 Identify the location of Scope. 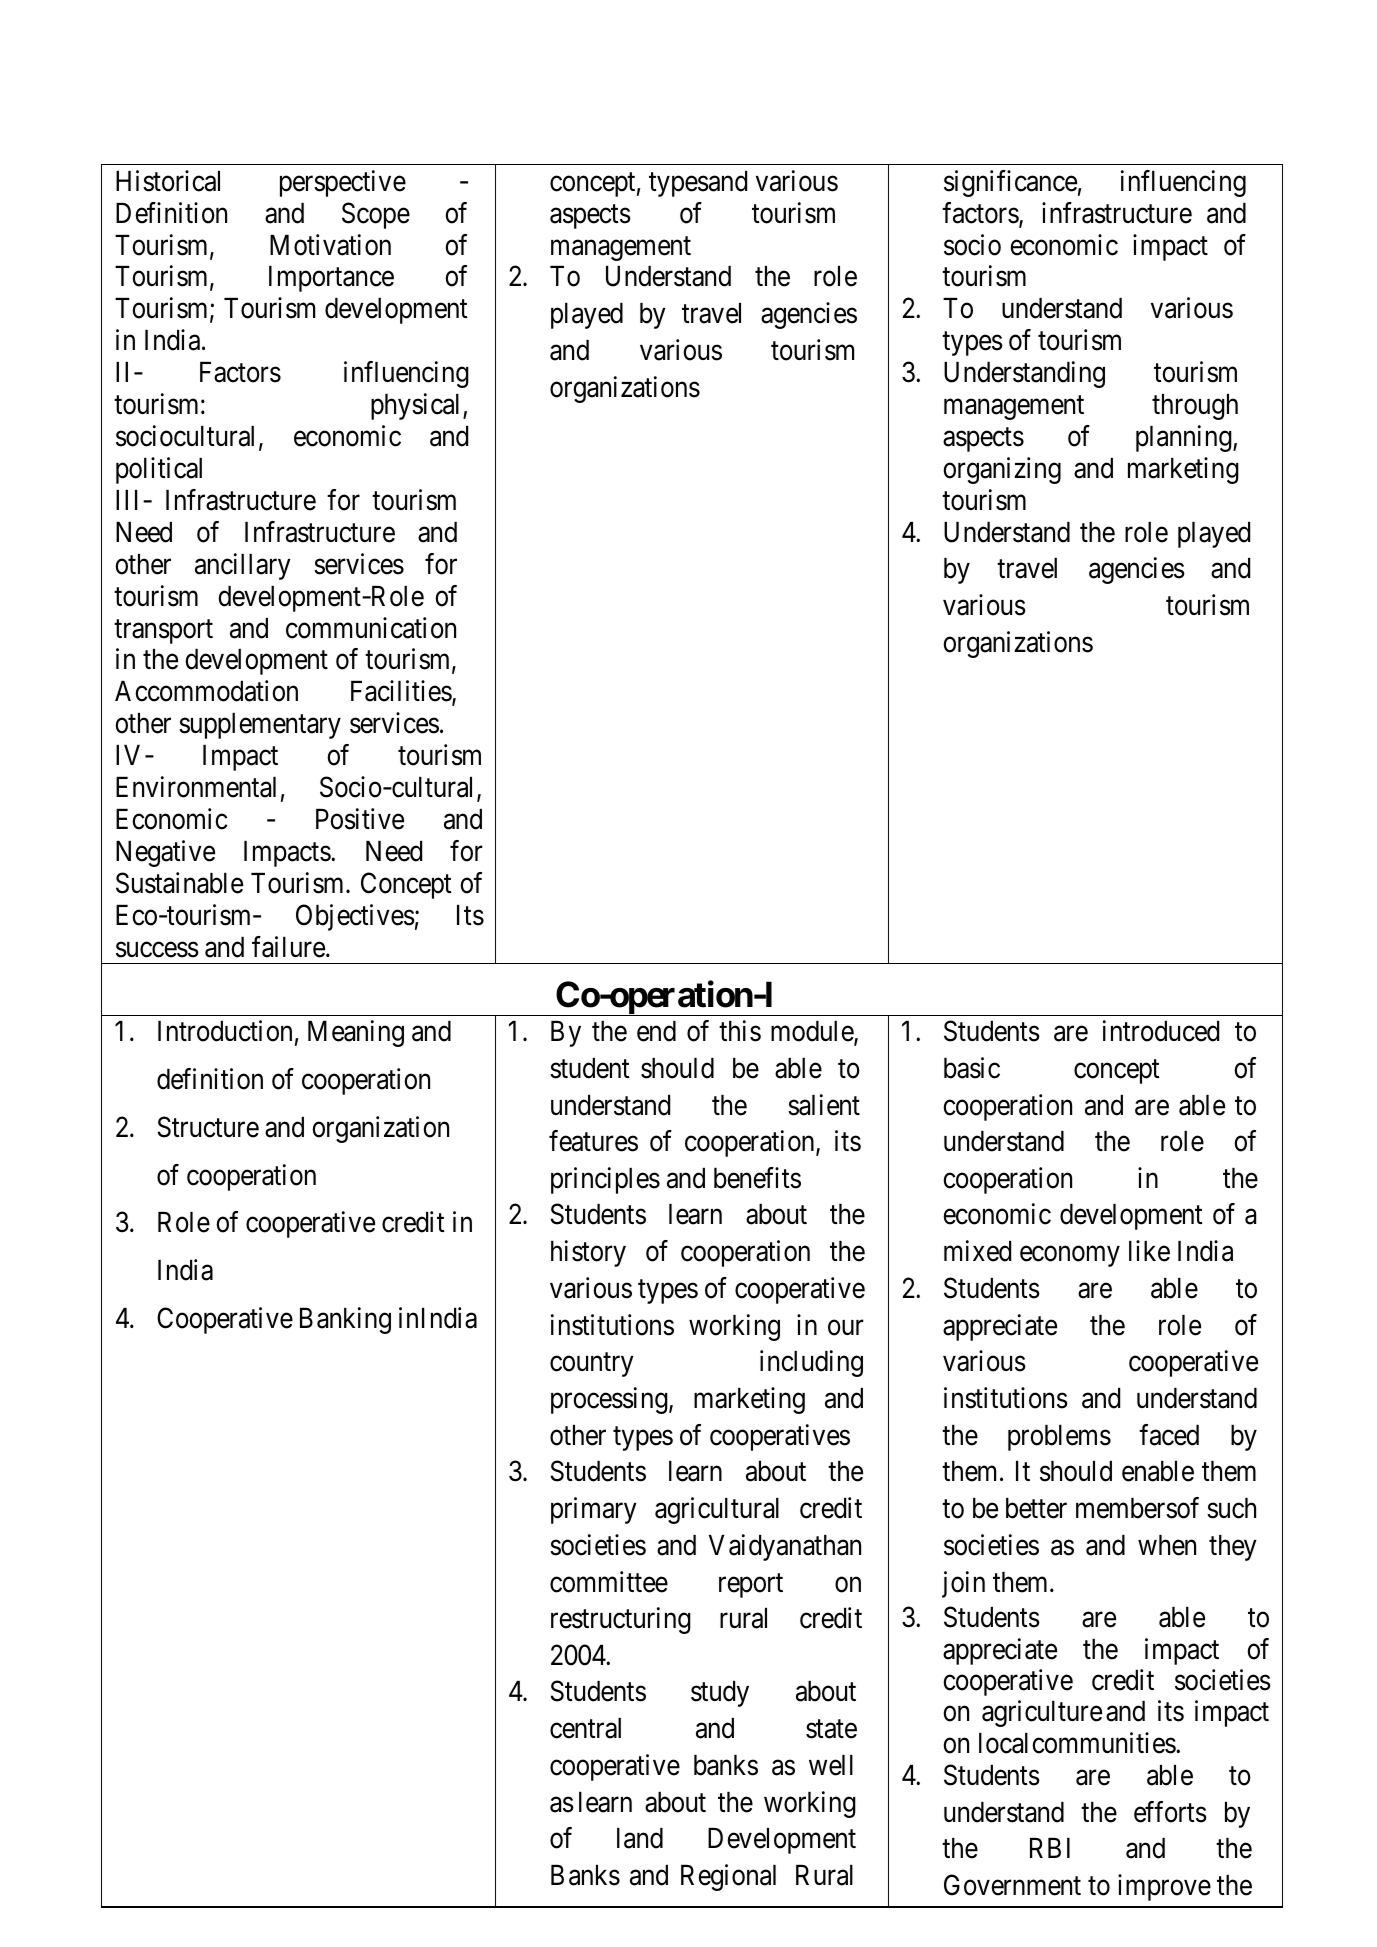
(376, 215).
